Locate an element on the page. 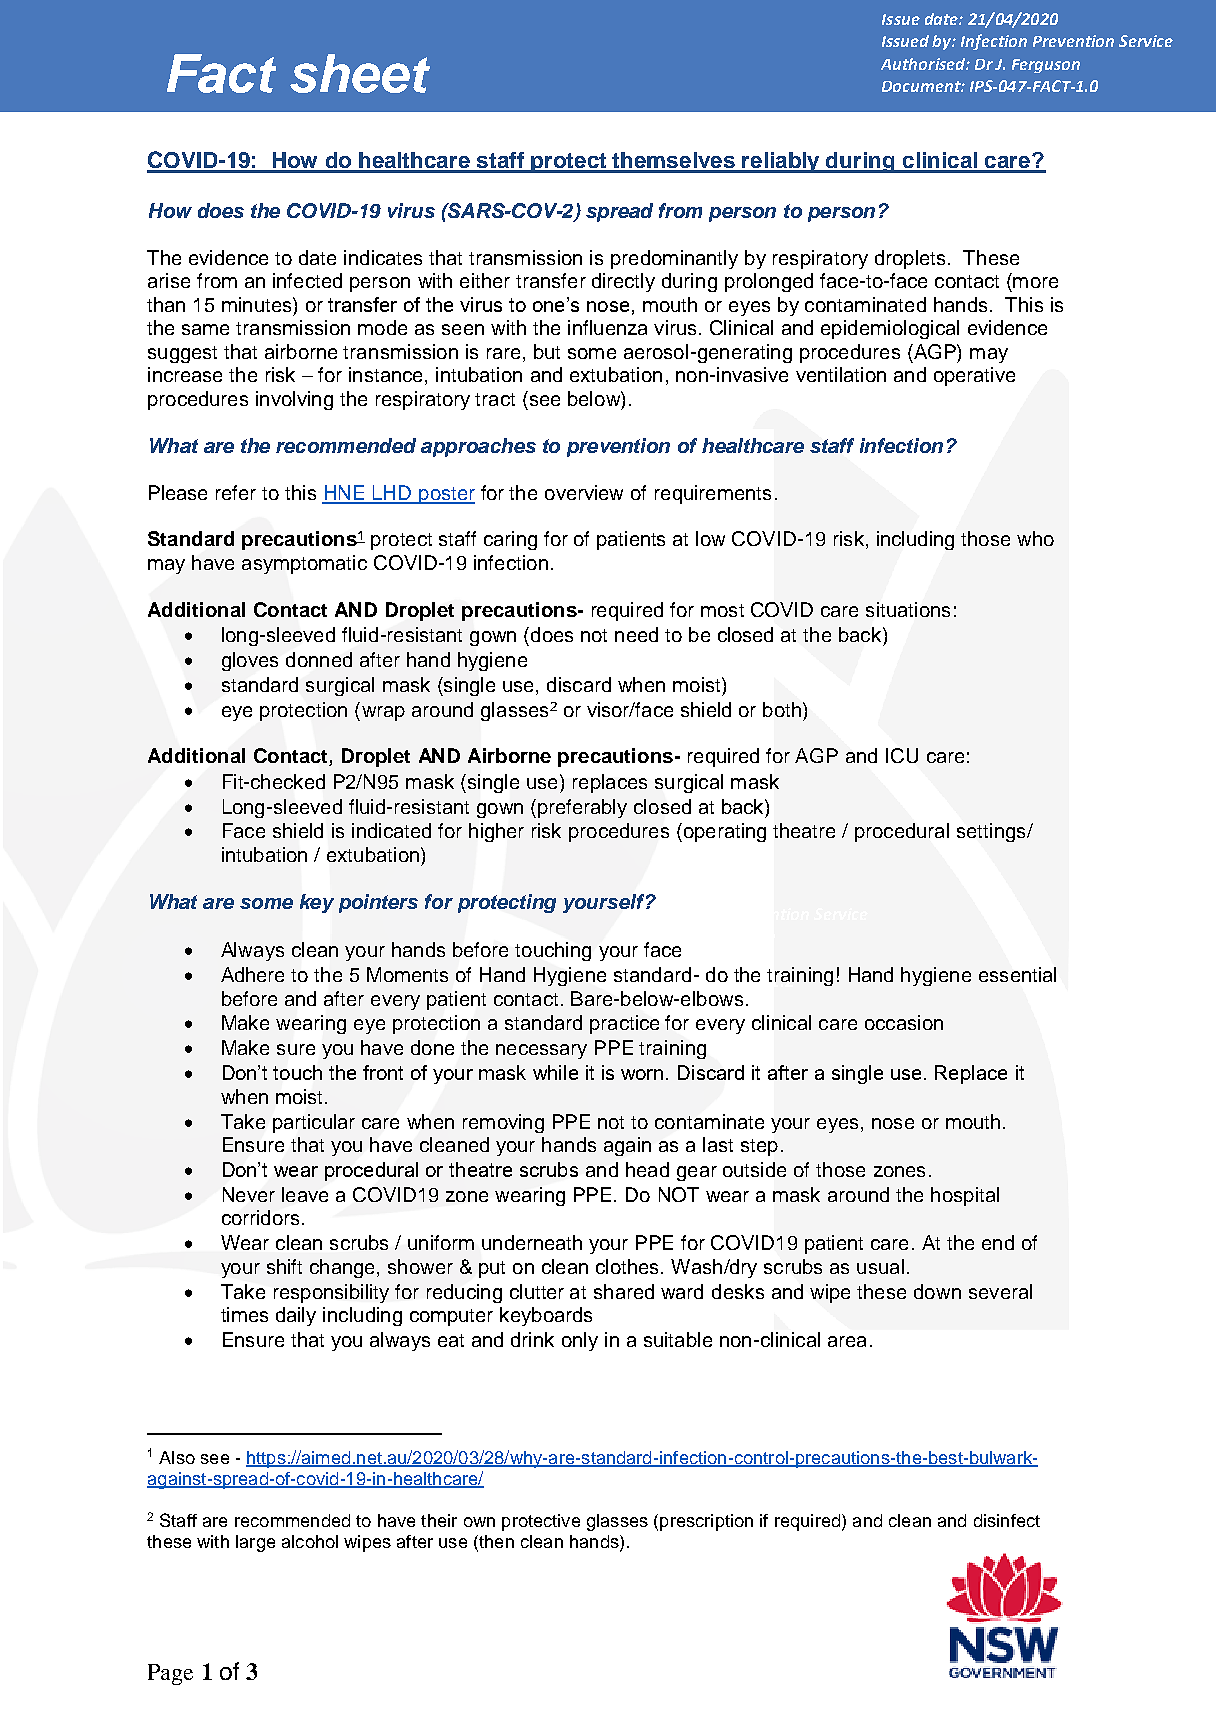  reliably is located at coordinates (781, 162).
